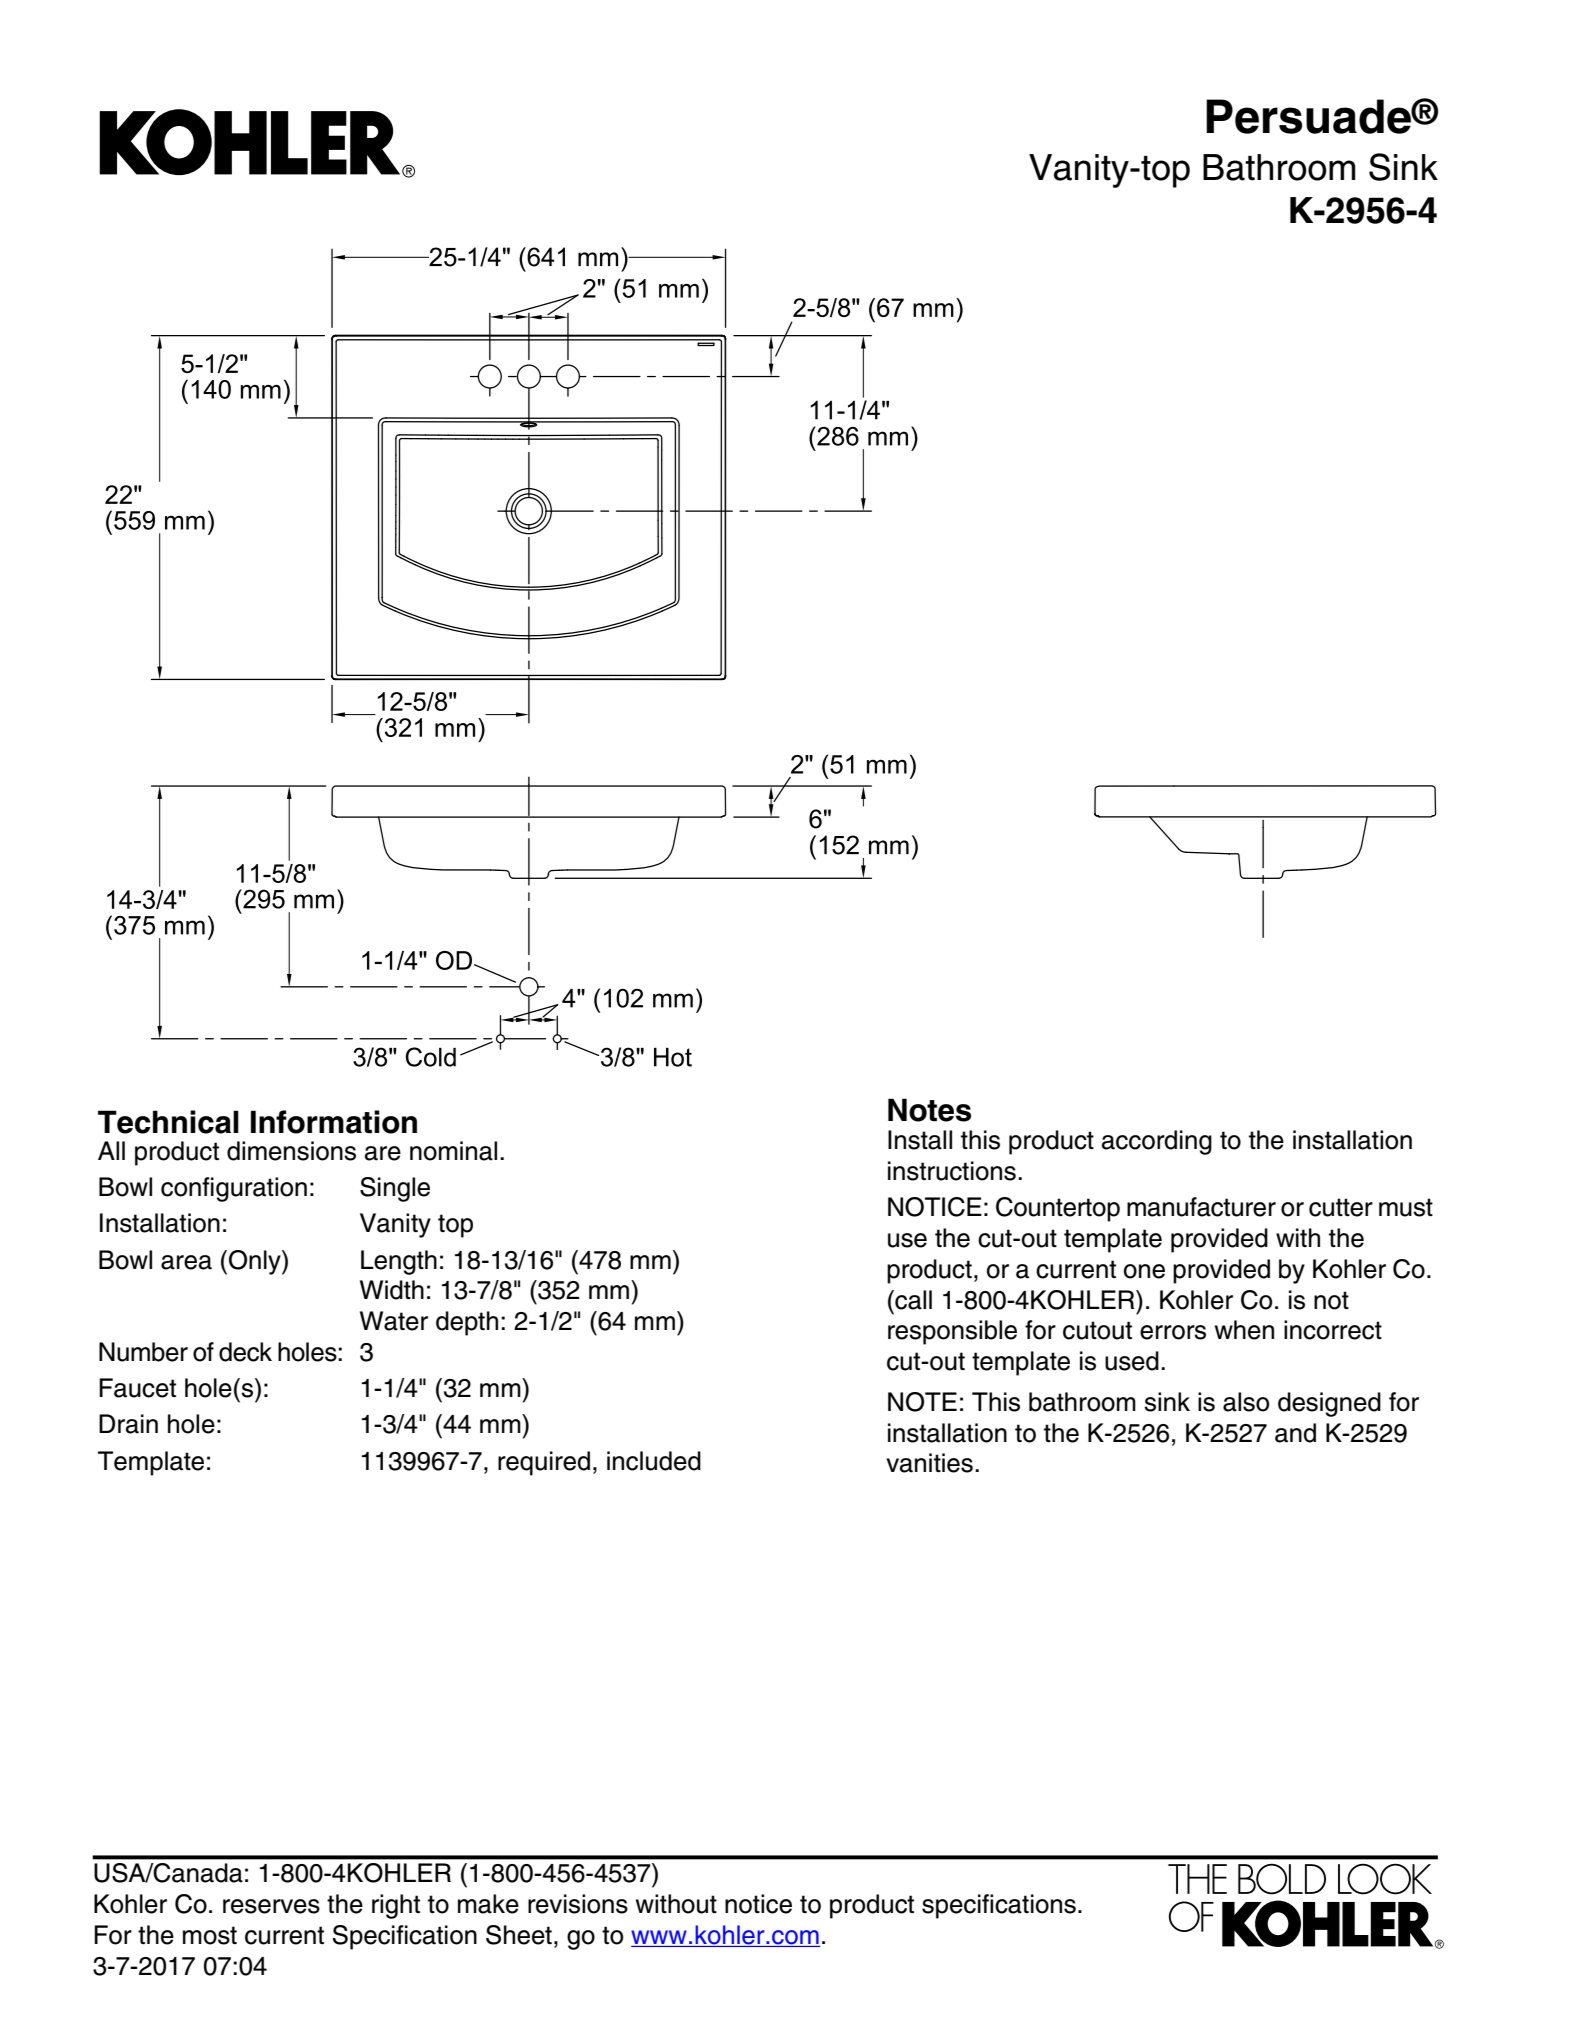 The image size is (1577, 2041). What do you see at coordinates (519, 1935) in the screenshot?
I see `Sheet` at bounding box center [519, 1935].
